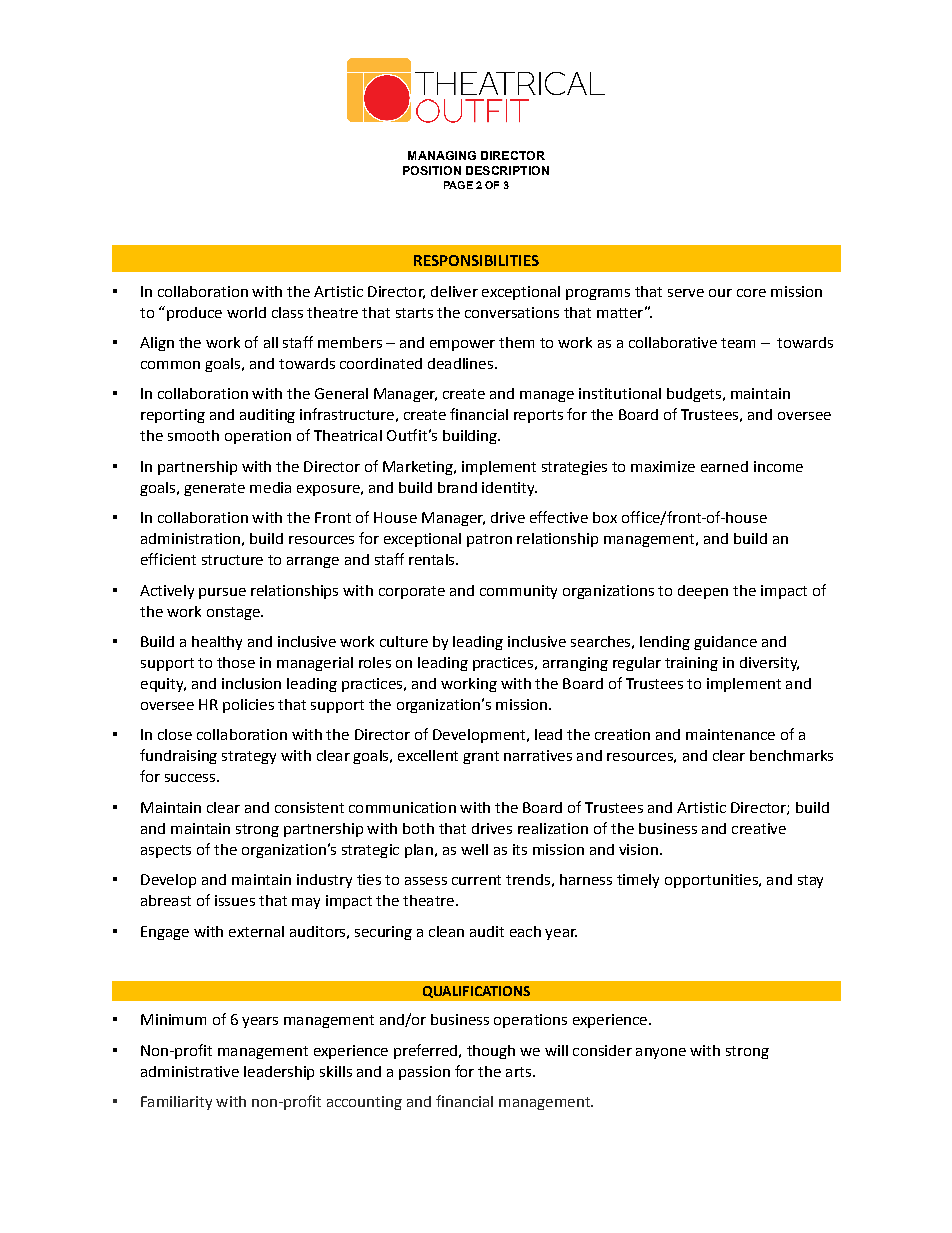 The width and height of the screenshot is (952, 1233). What do you see at coordinates (725, 643) in the screenshot?
I see `guidance` at bounding box center [725, 643].
